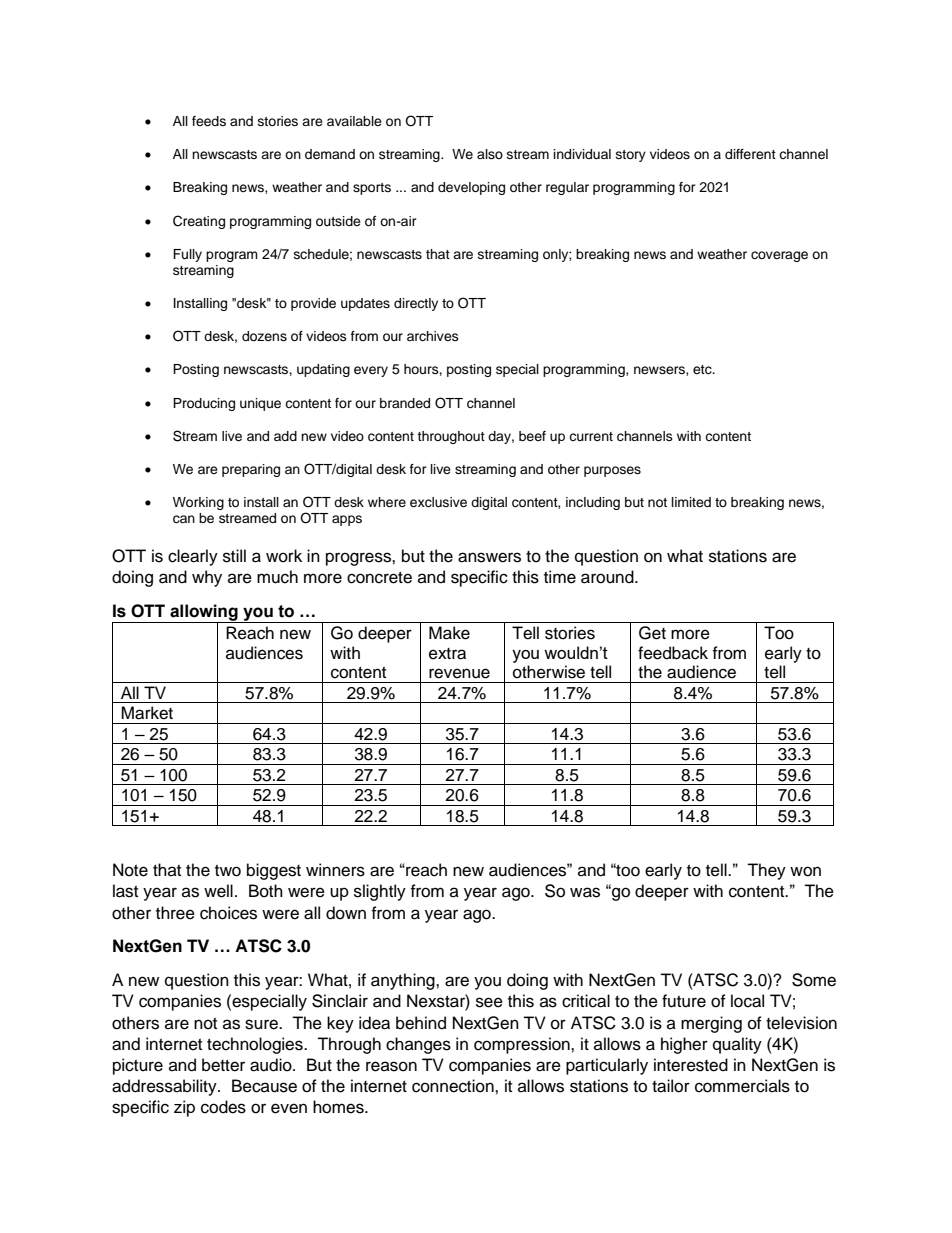  What do you see at coordinates (673, 653) in the image?
I see `feedback` at bounding box center [673, 653].
